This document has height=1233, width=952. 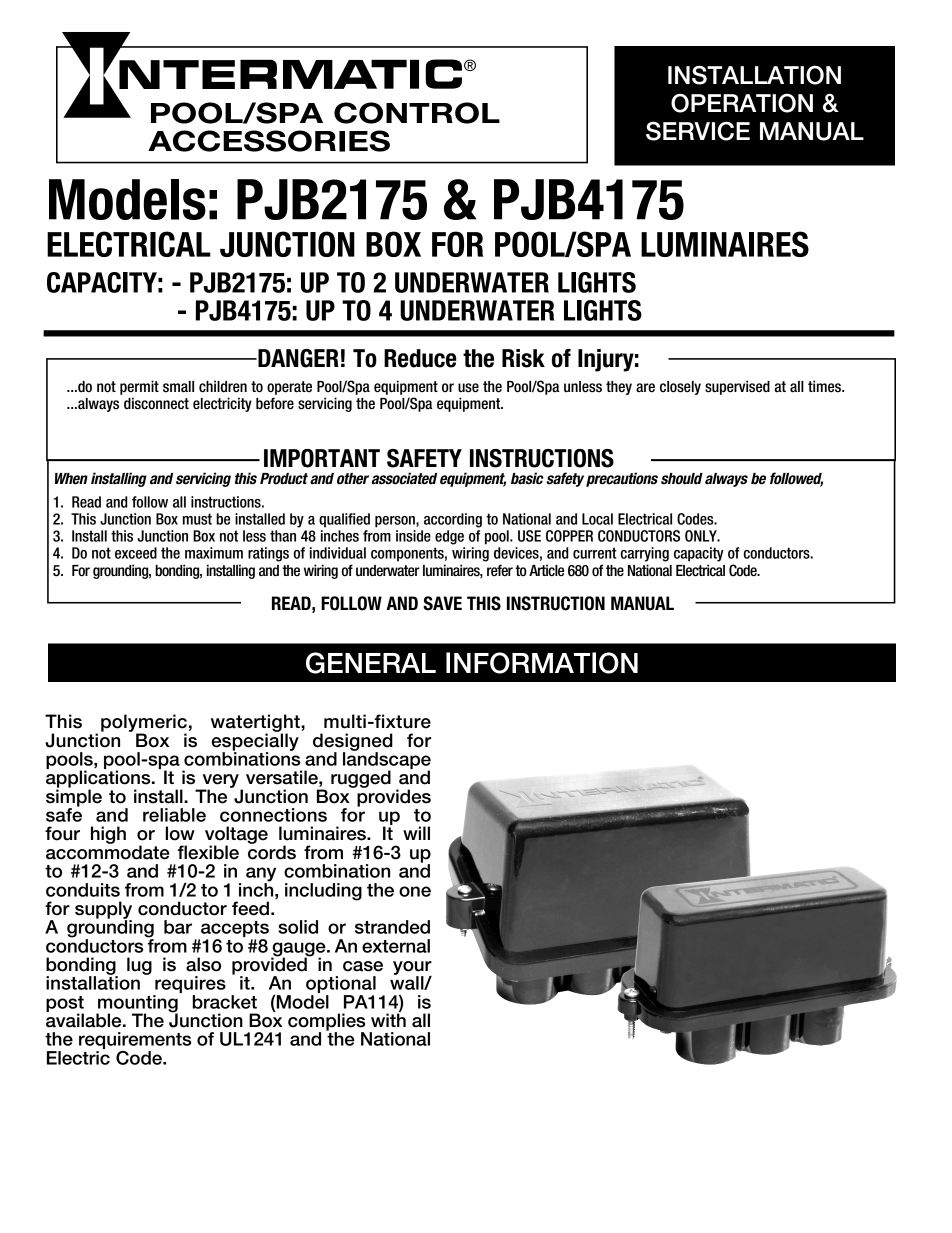 What do you see at coordinates (420, 358) in the document?
I see `Reduce` at bounding box center [420, 358].
